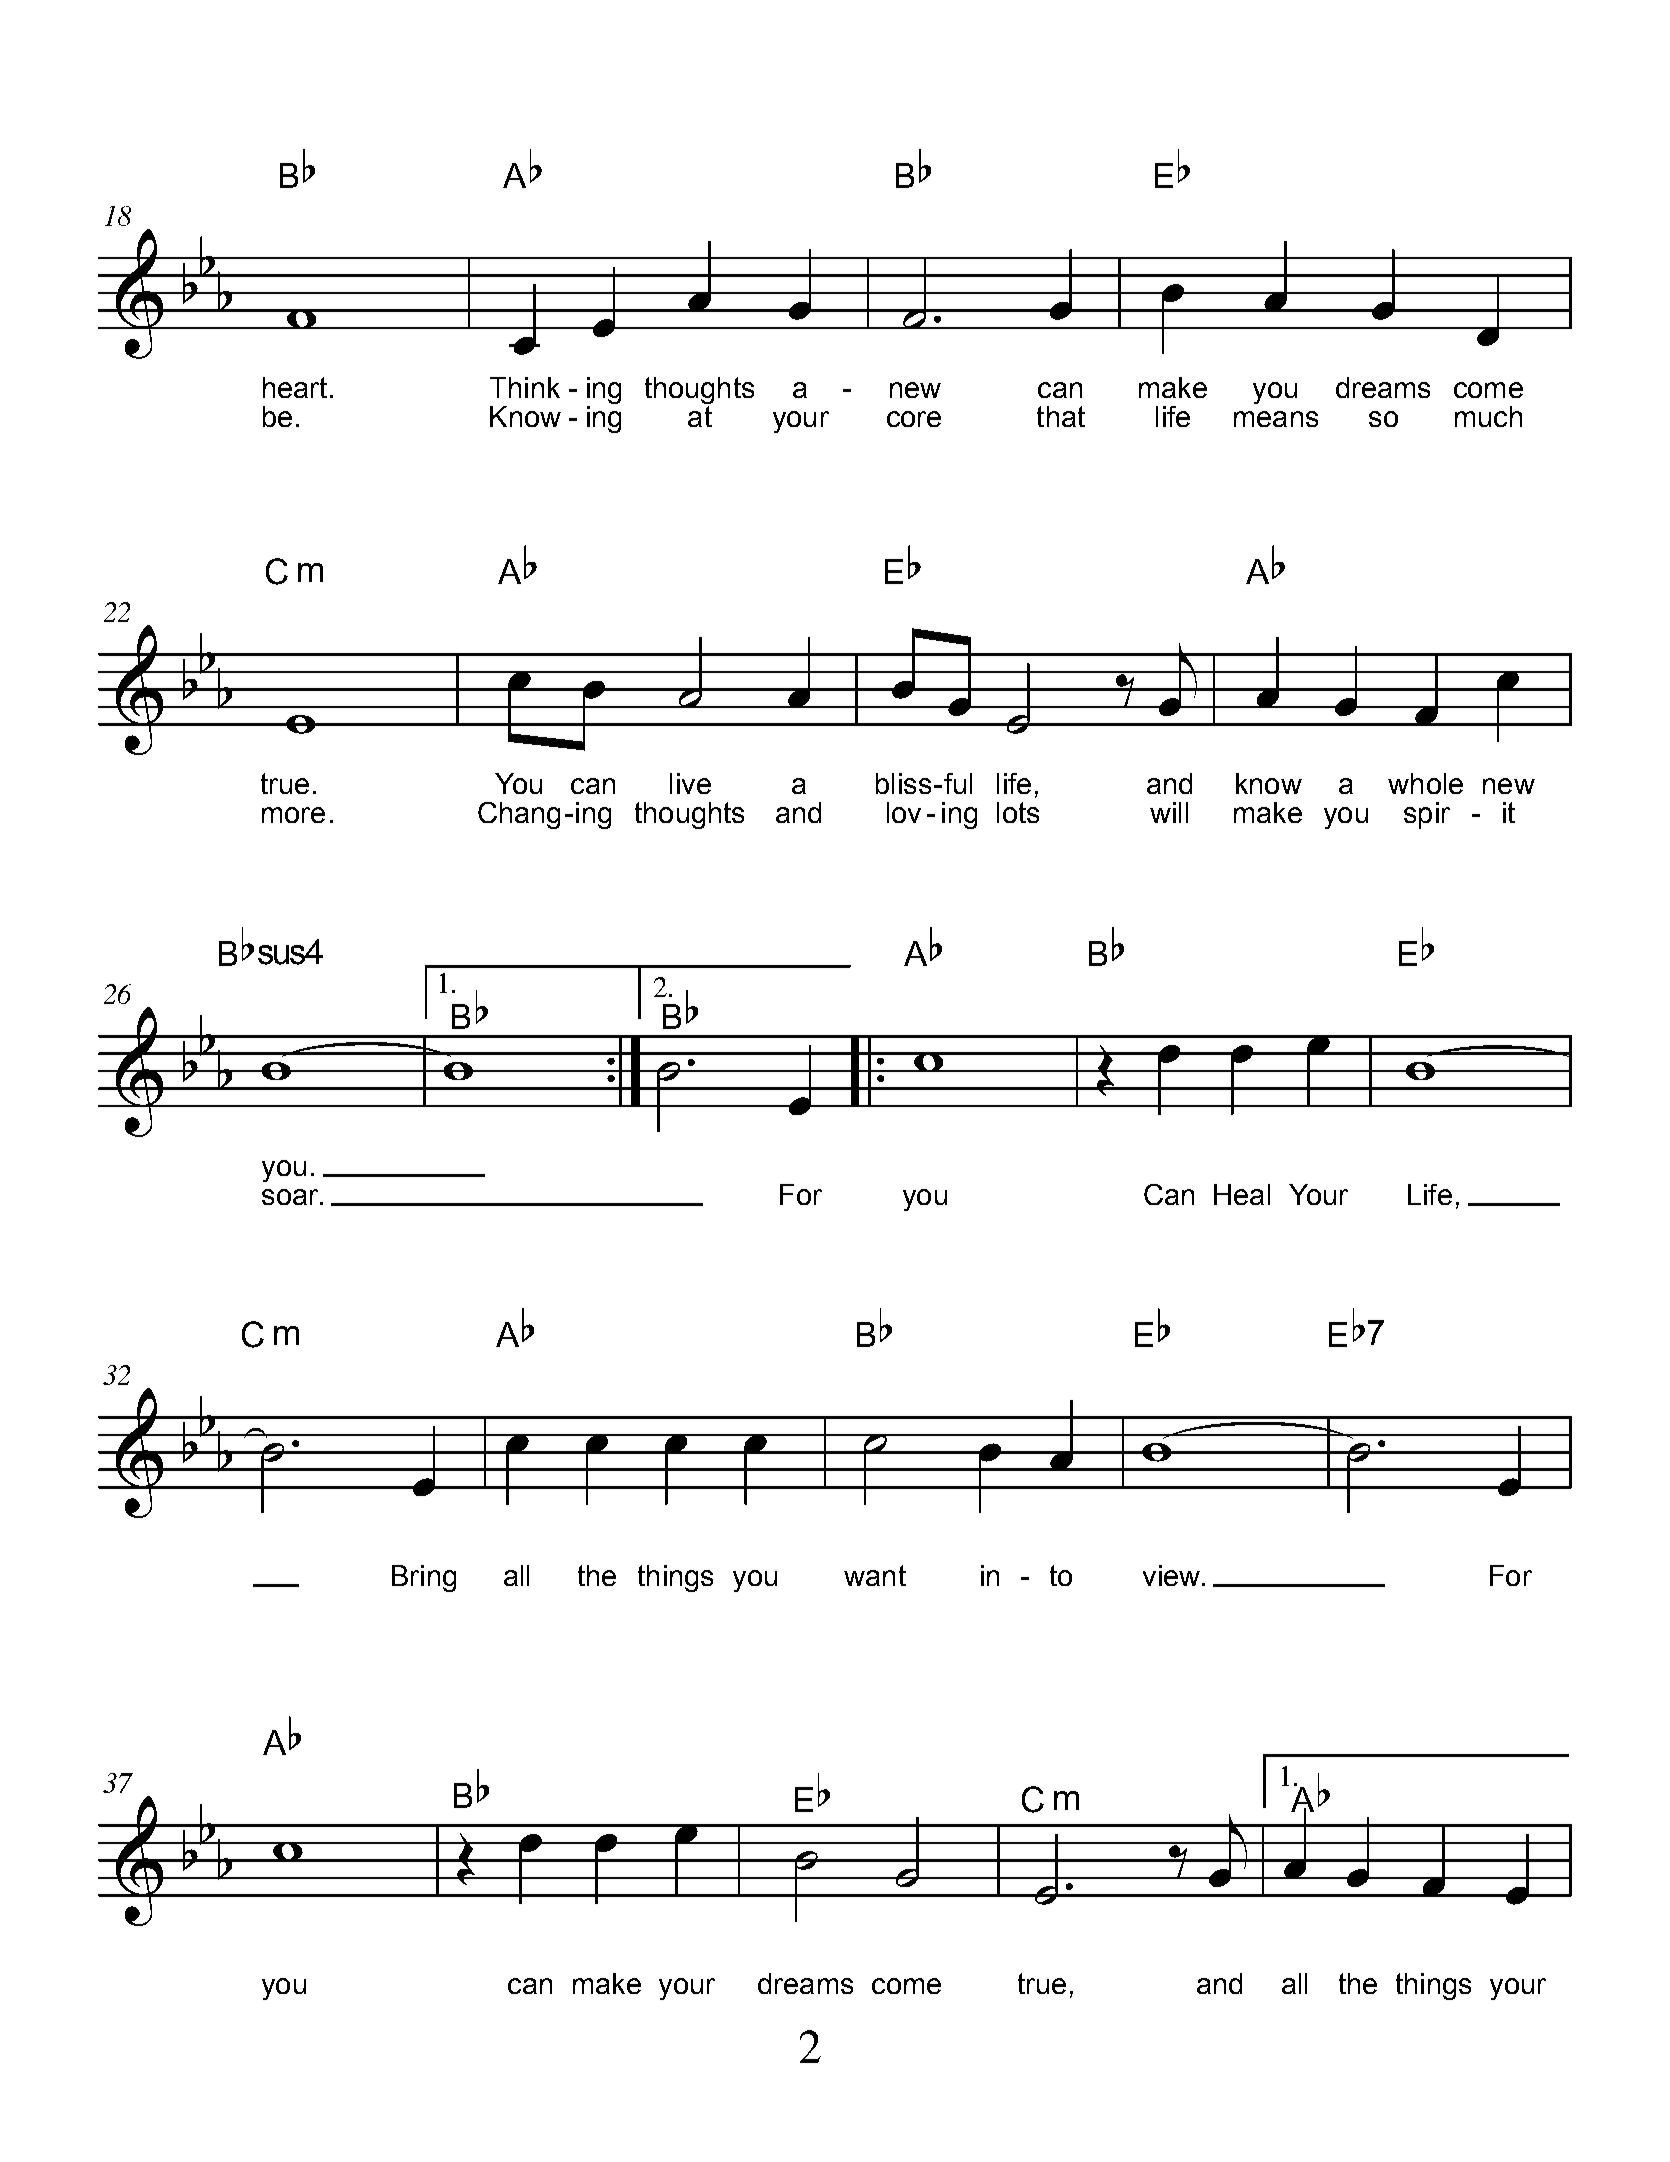 Image resolution: width=1670 pixels, height=2162 pixels. I want to click on will, so click(1169, 812).
